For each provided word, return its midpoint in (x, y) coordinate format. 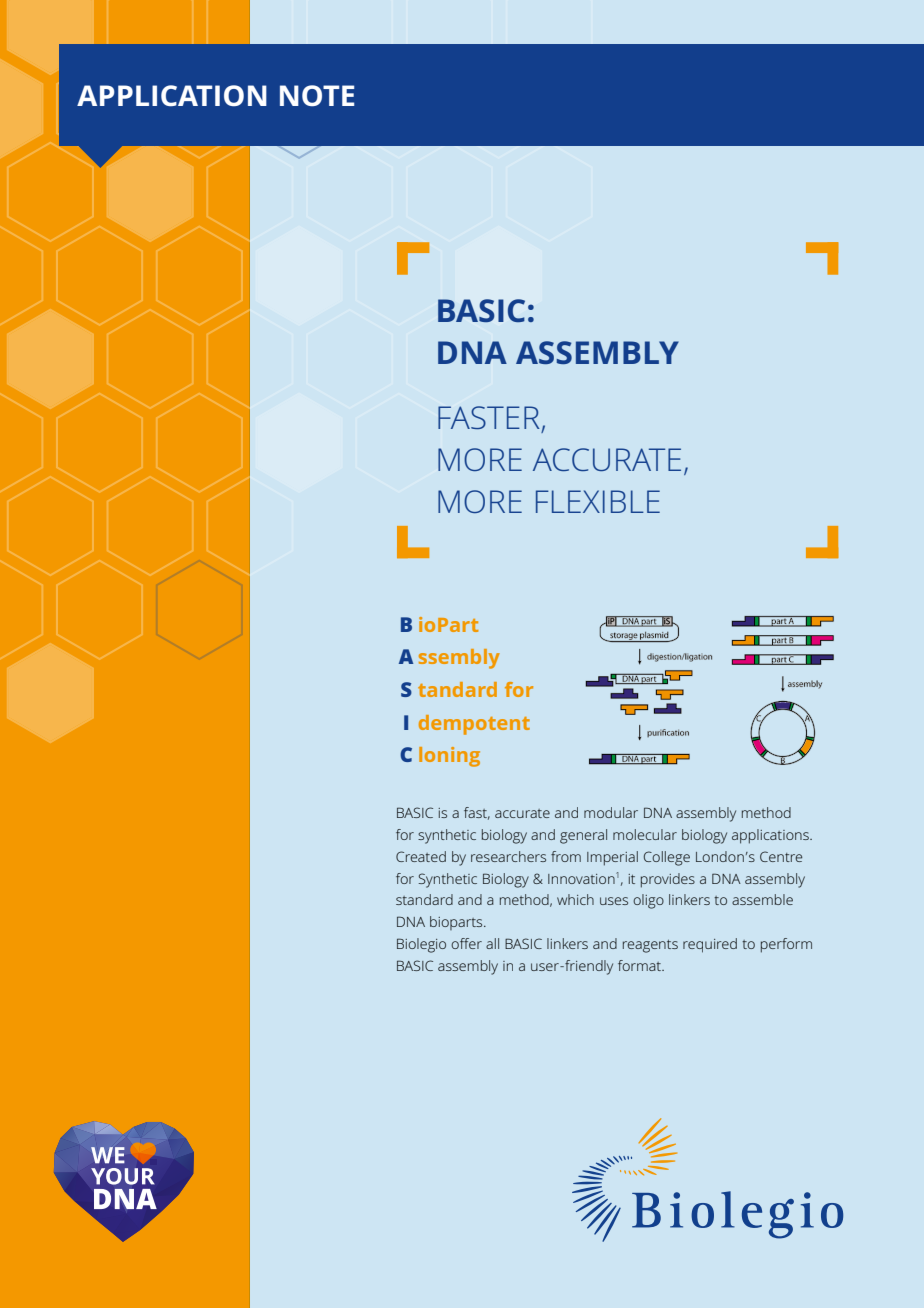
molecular (645, 834)
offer (466, 943)
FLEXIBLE (598, 501)
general (583, 836)
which (575, 899)
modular (611, 812)
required (710, 945)
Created (421, 856)
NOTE (317, 95)
